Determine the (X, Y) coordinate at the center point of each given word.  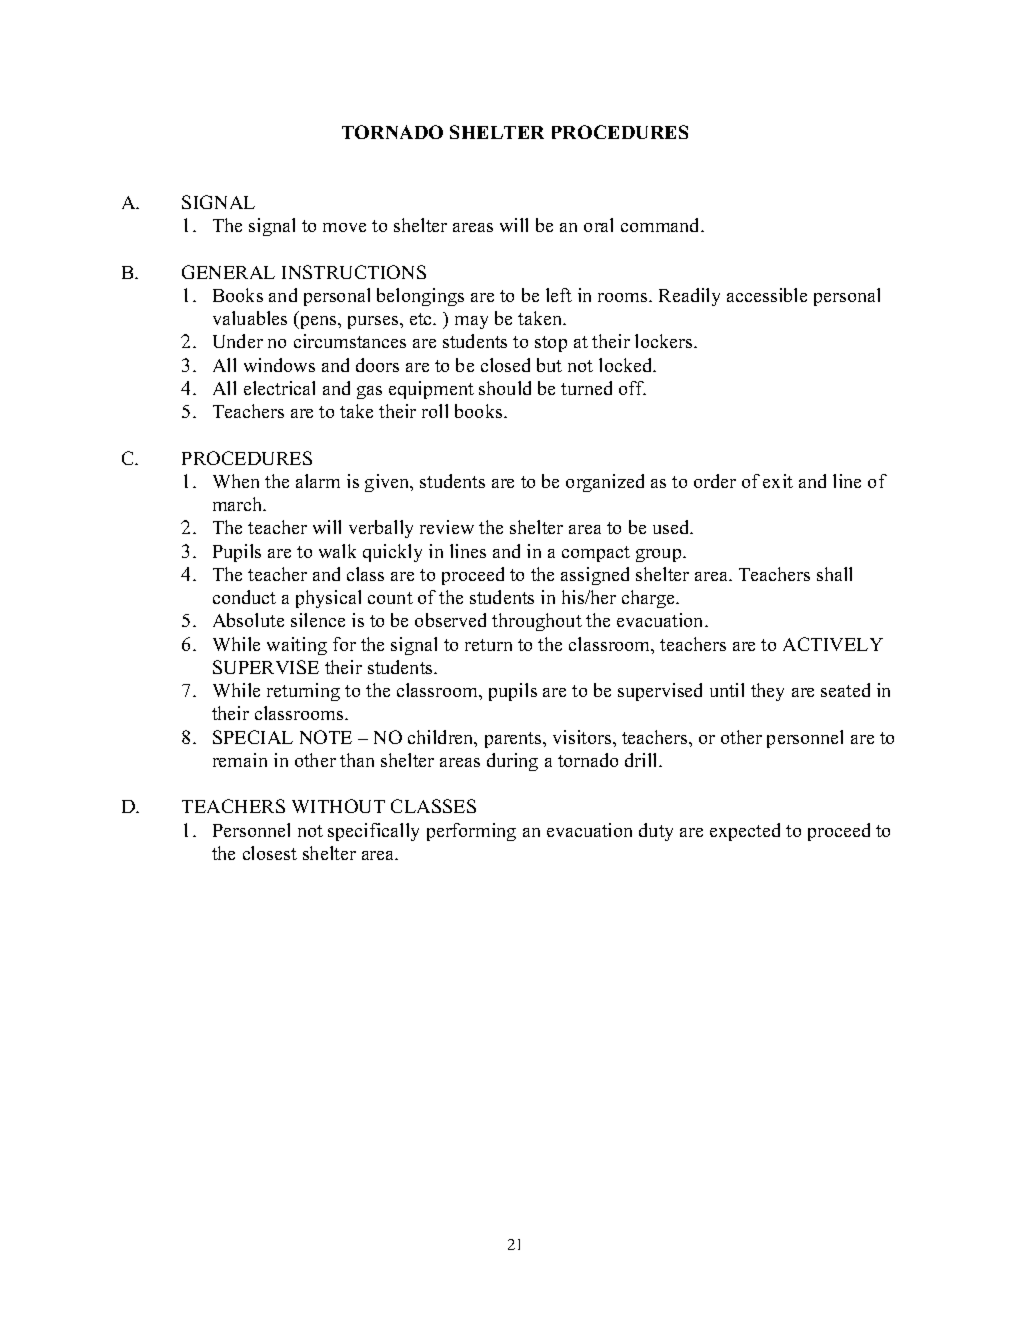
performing (471, 832)
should (505, 388)
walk (337, 551)
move (344, 227)
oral (598, 225)
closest (270, 853)
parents (514, 740)
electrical (279, 388)
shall (834, 574)
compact (596, 554)
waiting (297, 646)
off (632, 388)
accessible (767, 295)
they (767, 692)
